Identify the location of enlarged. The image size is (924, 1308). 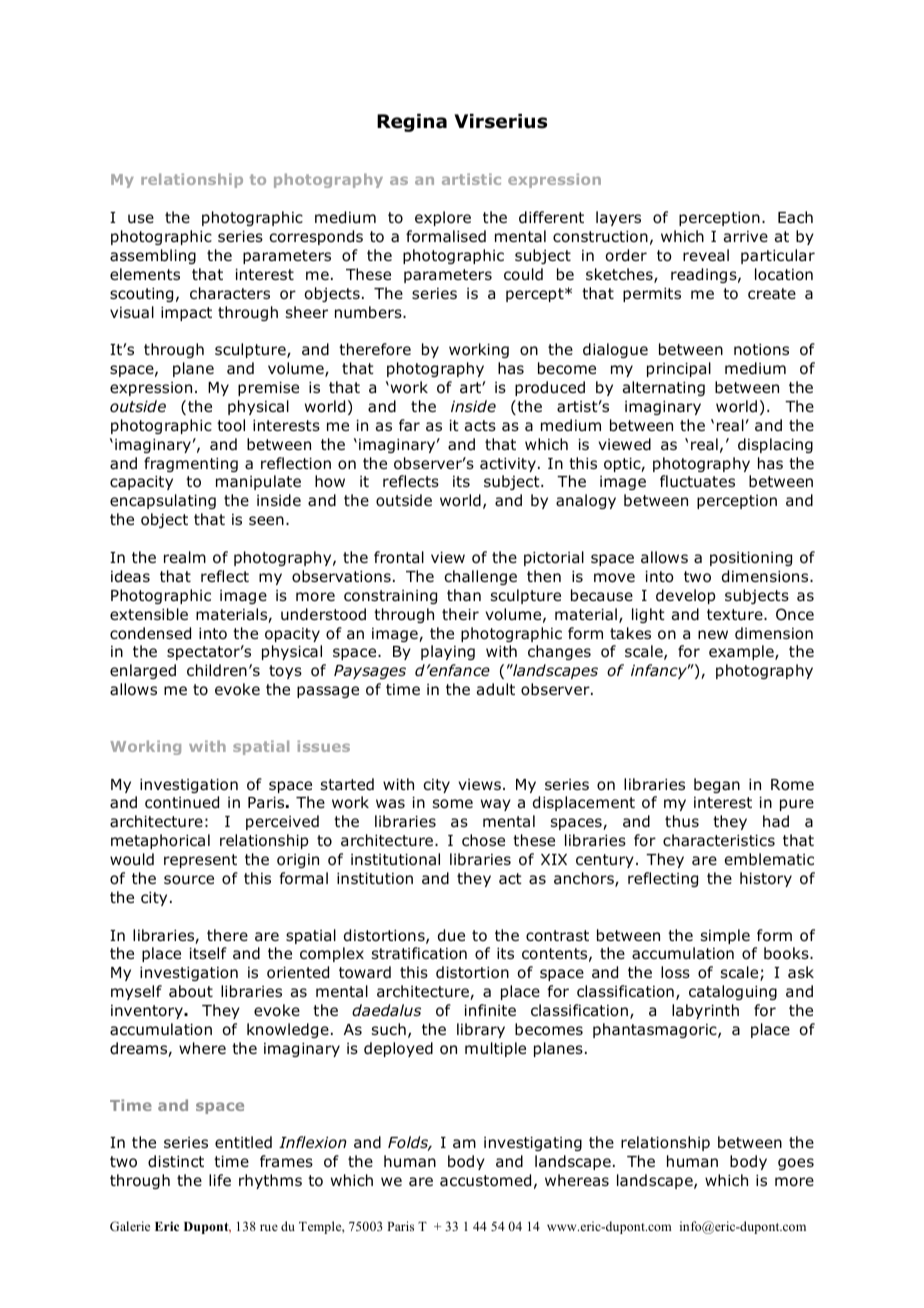
(143, 671).
